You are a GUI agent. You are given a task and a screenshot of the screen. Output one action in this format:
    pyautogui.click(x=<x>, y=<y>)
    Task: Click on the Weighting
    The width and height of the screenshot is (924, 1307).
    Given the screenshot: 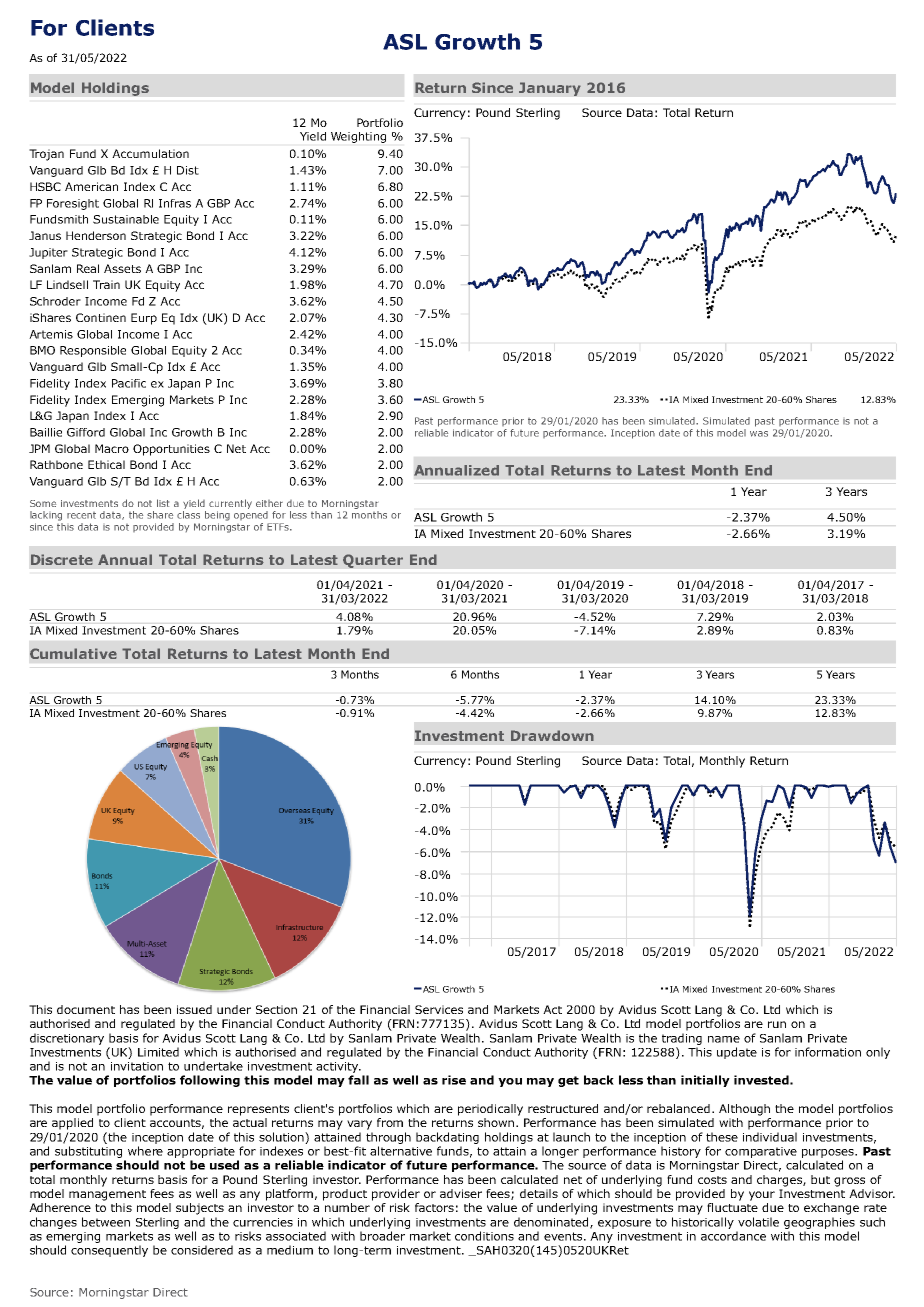 What is the action you would take?
    pyautogui.click(x=358, y=137)
